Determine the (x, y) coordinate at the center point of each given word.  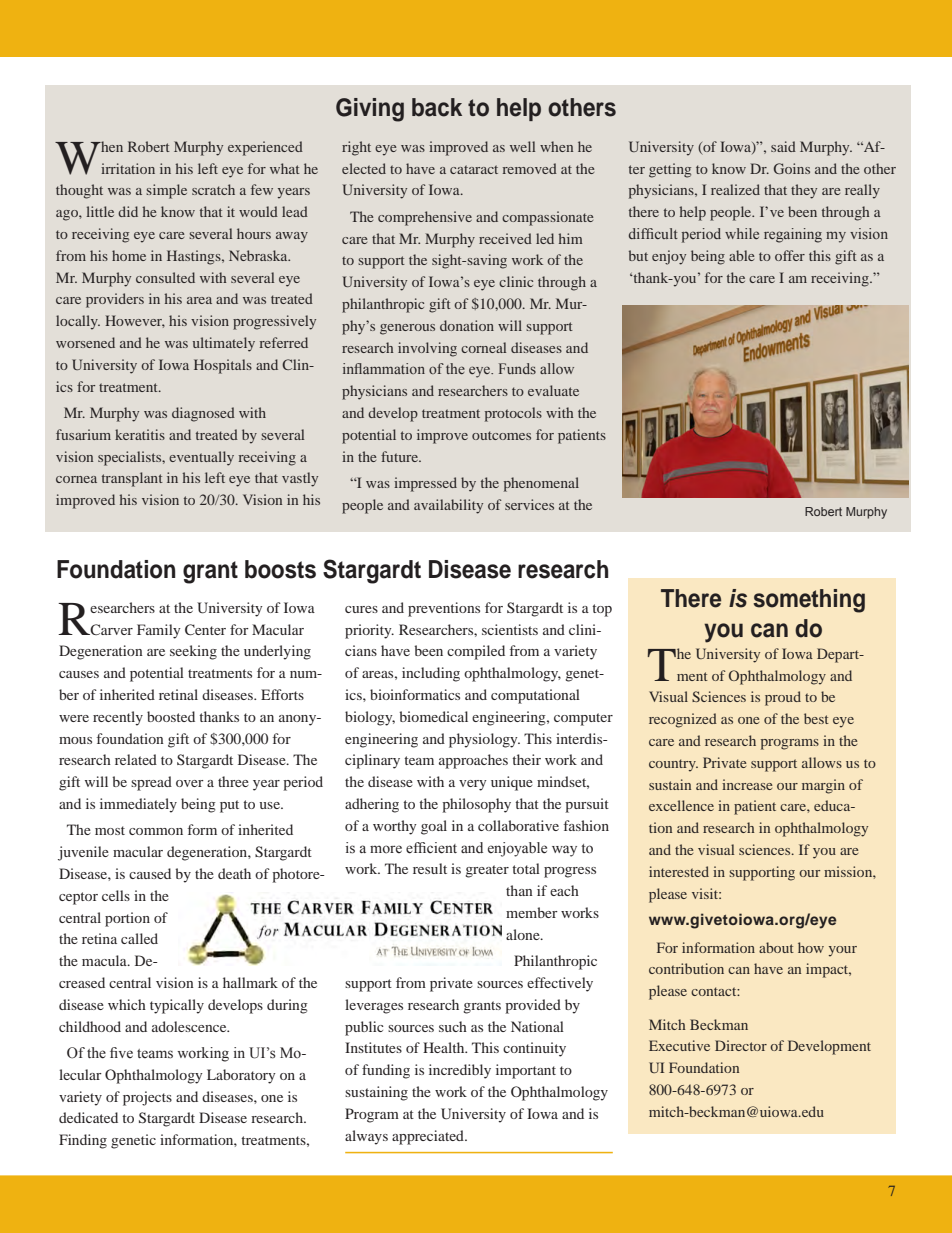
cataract (474, 169)
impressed (425, 484)
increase (747, 784)
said (783, 146)
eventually (201, 458)
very (473, 785)
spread (151, 783)
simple (166, 191)
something (809, 601)
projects (147, 1098)
